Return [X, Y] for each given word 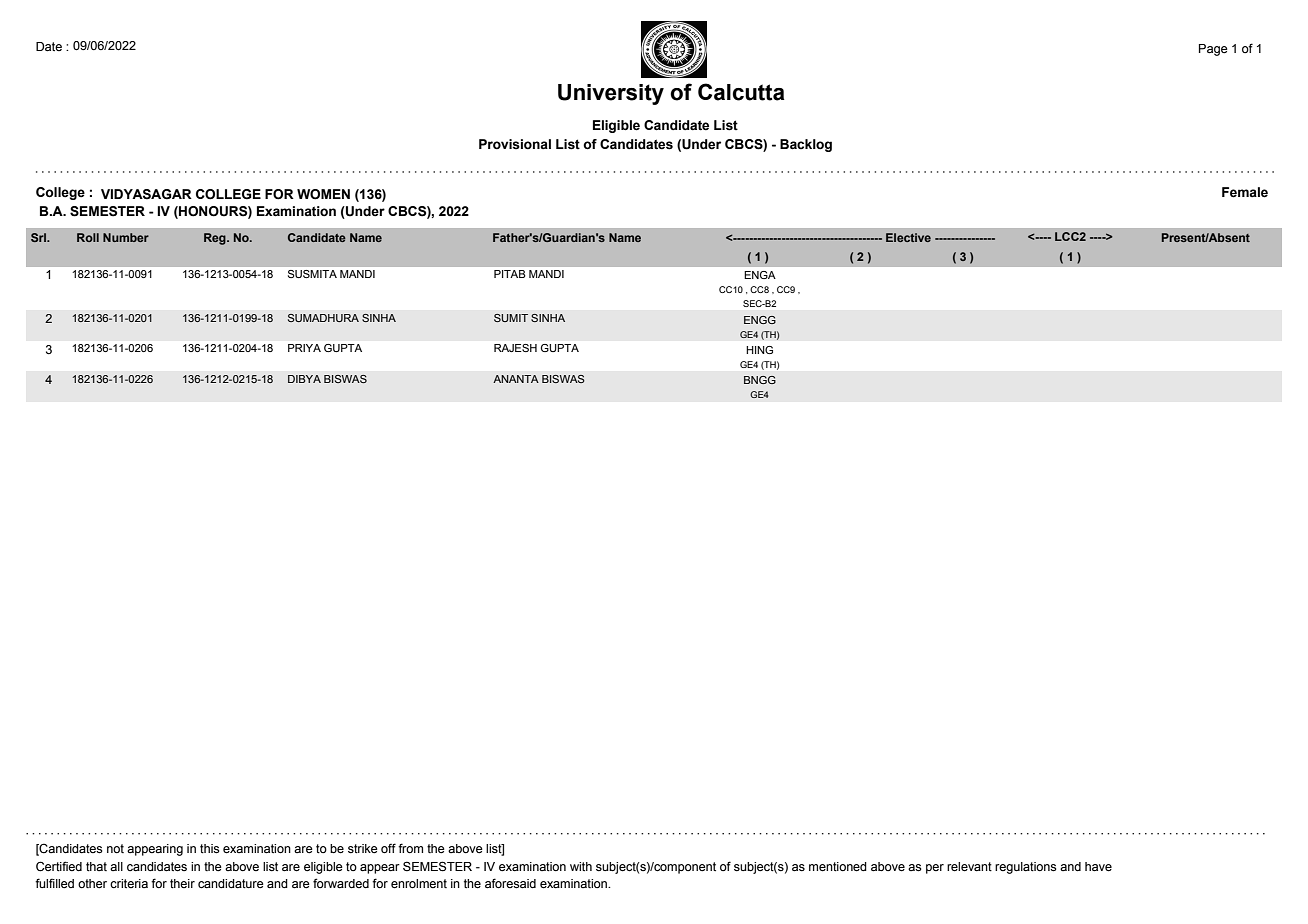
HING [759, 350]
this [209, 849]
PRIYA [304, 348]
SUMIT [511, 318]
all [116, 866]
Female [1245, 192]
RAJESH [515, 348]
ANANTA [516, 379]
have [1098, 867]
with [581, 866]
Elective [908, 237]
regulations [1025, 868]
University [611, 94]
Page [1213, 50]
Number [126, 237]
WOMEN [323, 194]
